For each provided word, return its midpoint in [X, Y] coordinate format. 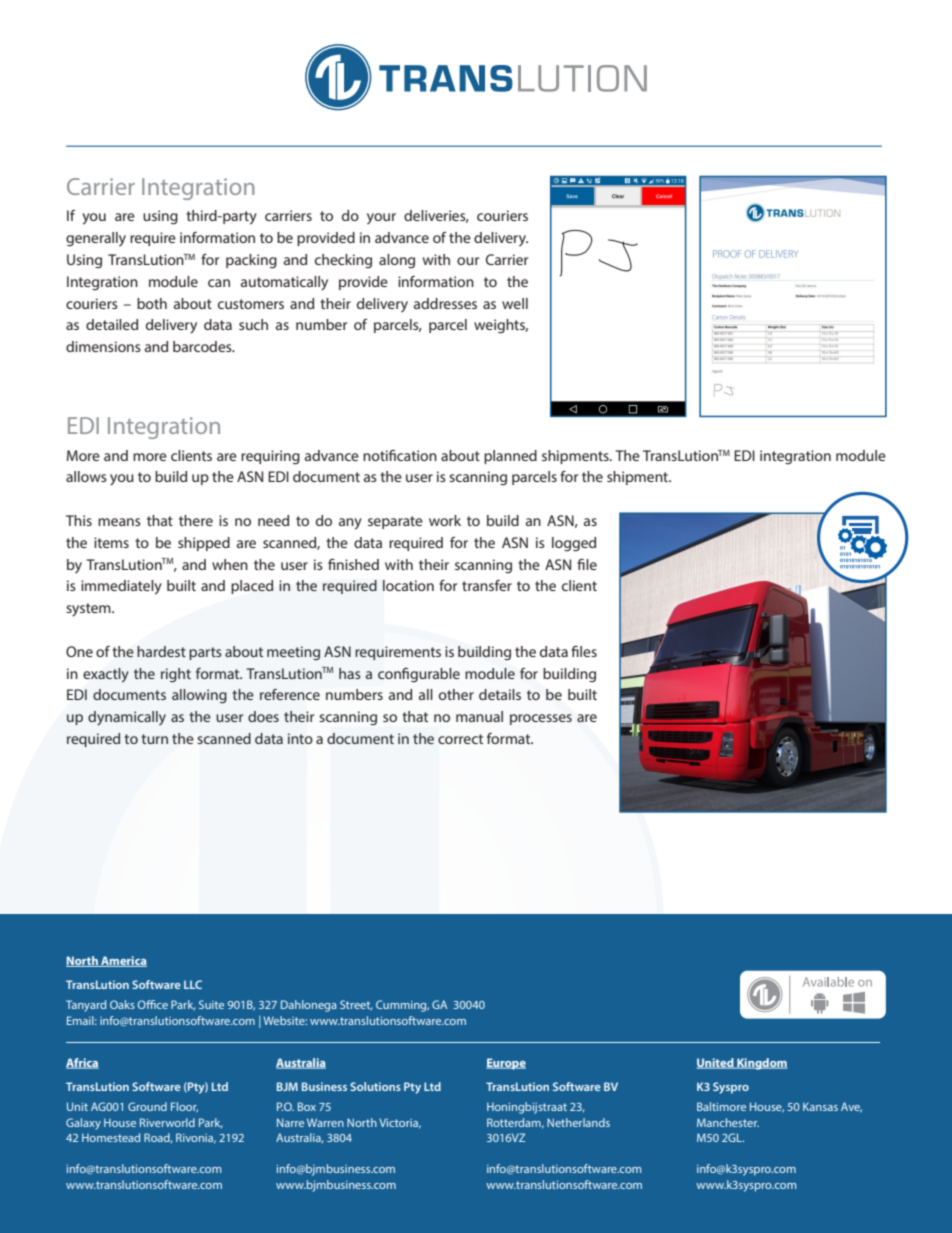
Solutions [375, 1086]
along [397, 261]
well [515, 303]
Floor [184, 1107]
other [456, 694]
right [176, 675]
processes [541, 719]
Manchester [728, 1122]
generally [96, 239]
